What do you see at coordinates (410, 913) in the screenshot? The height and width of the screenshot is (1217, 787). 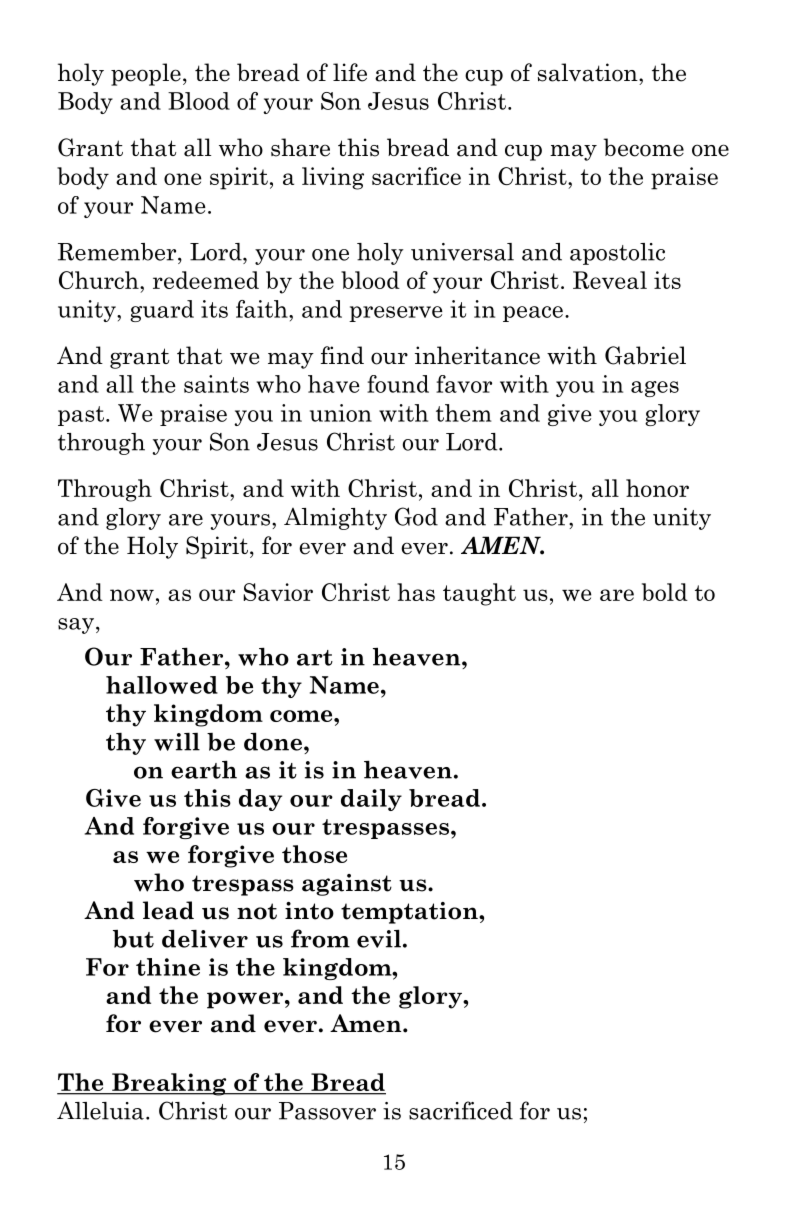 I see `temptation` at bounding box center [410, 913].
